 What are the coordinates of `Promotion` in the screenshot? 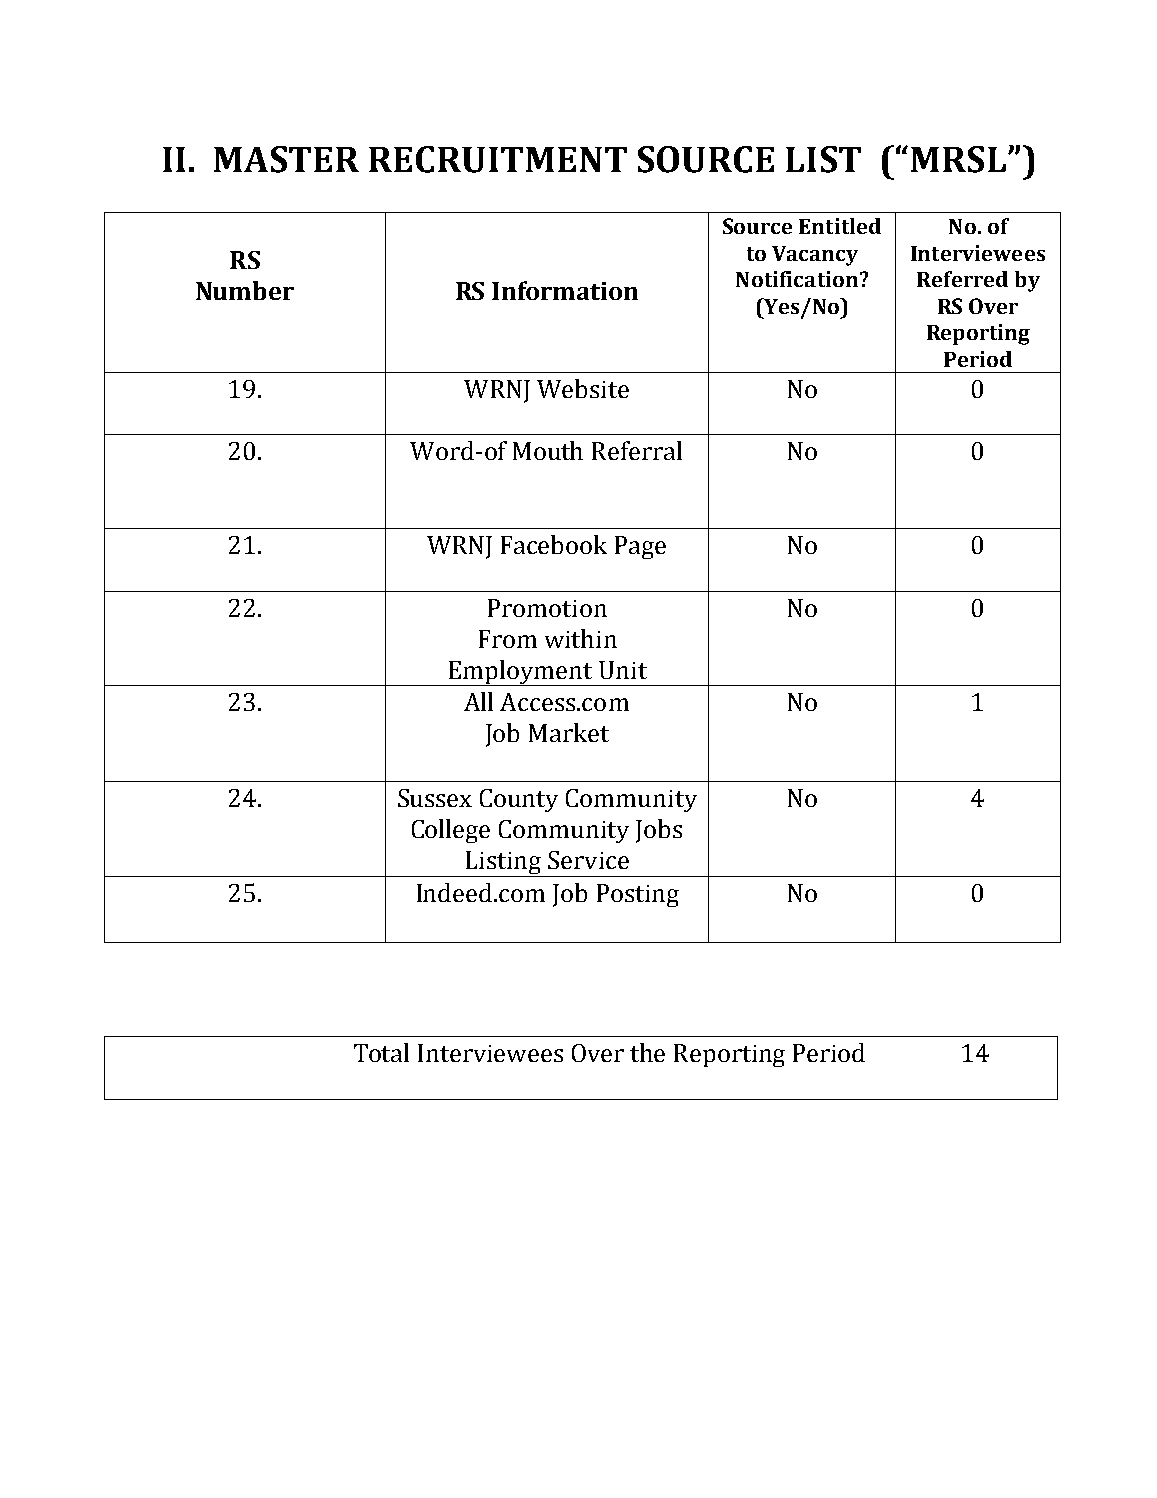 It's located at (547, 608).
